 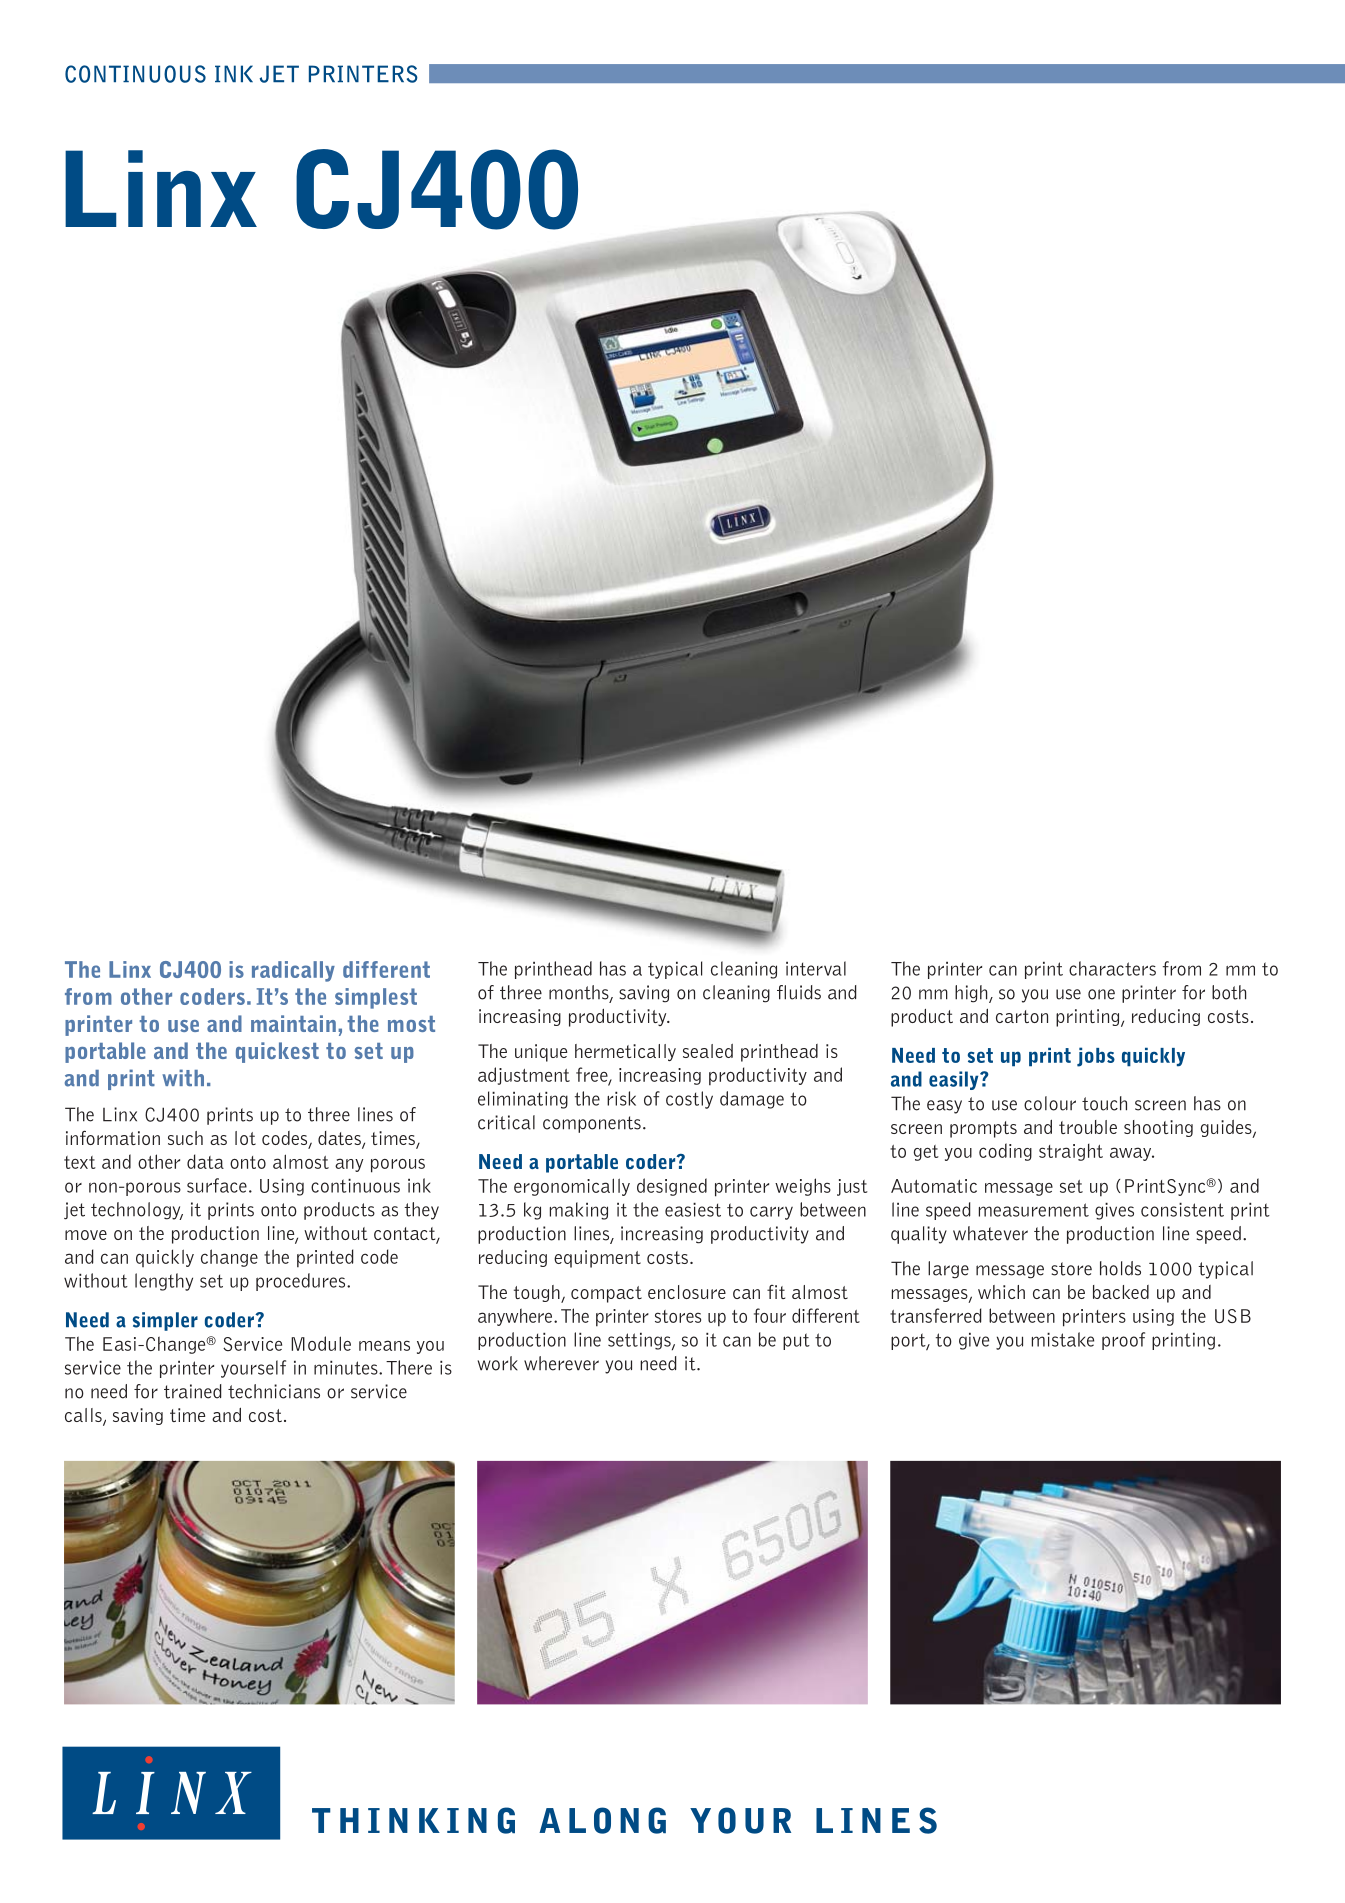 I want to click on backed, so click(x=1121, y=1292).
